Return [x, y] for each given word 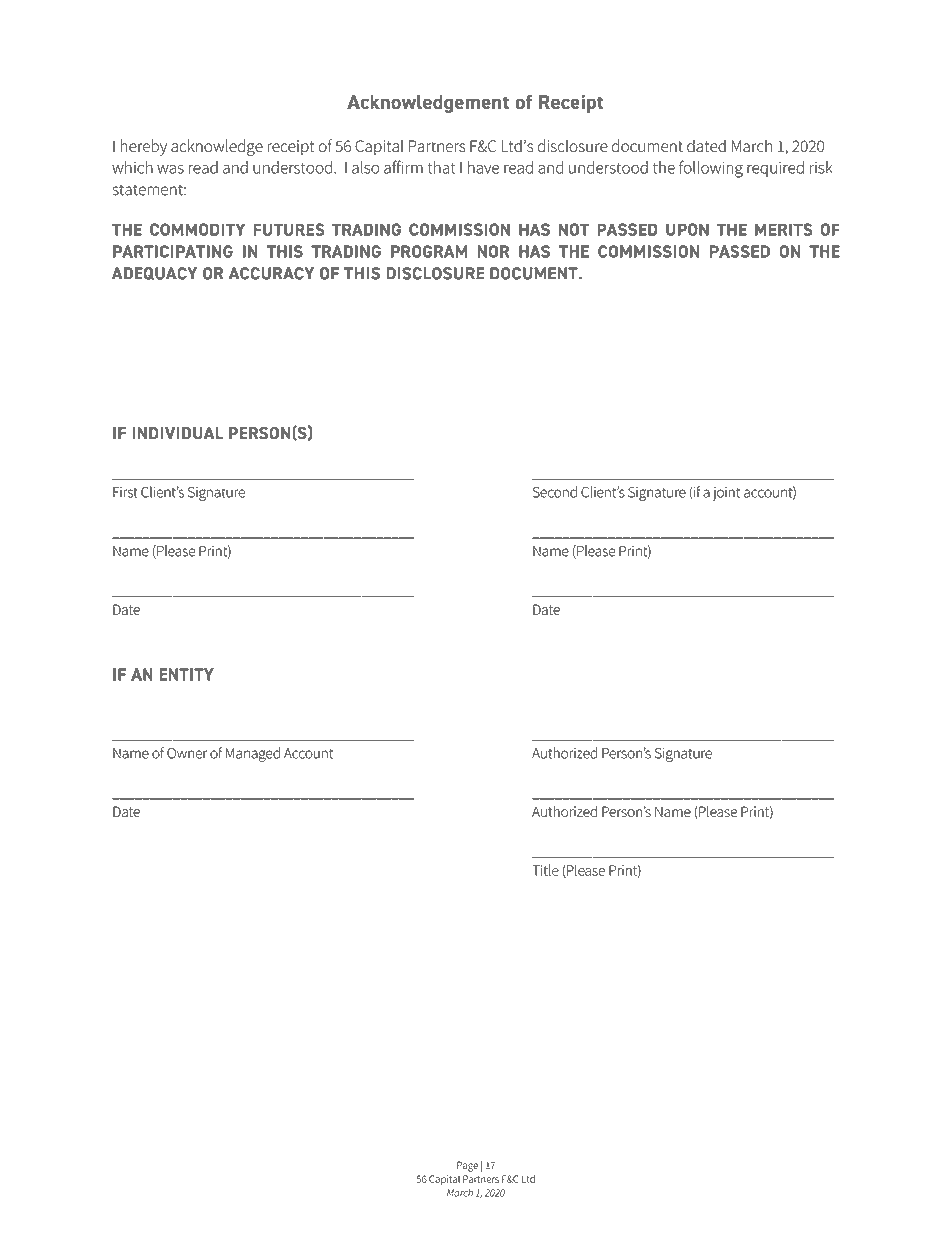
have [483, 167]
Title [545, 870]
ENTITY [186, 674]
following [711, 169]
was [170, 169]
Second [555, 492]
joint [726, 494]
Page [467, 1166]
